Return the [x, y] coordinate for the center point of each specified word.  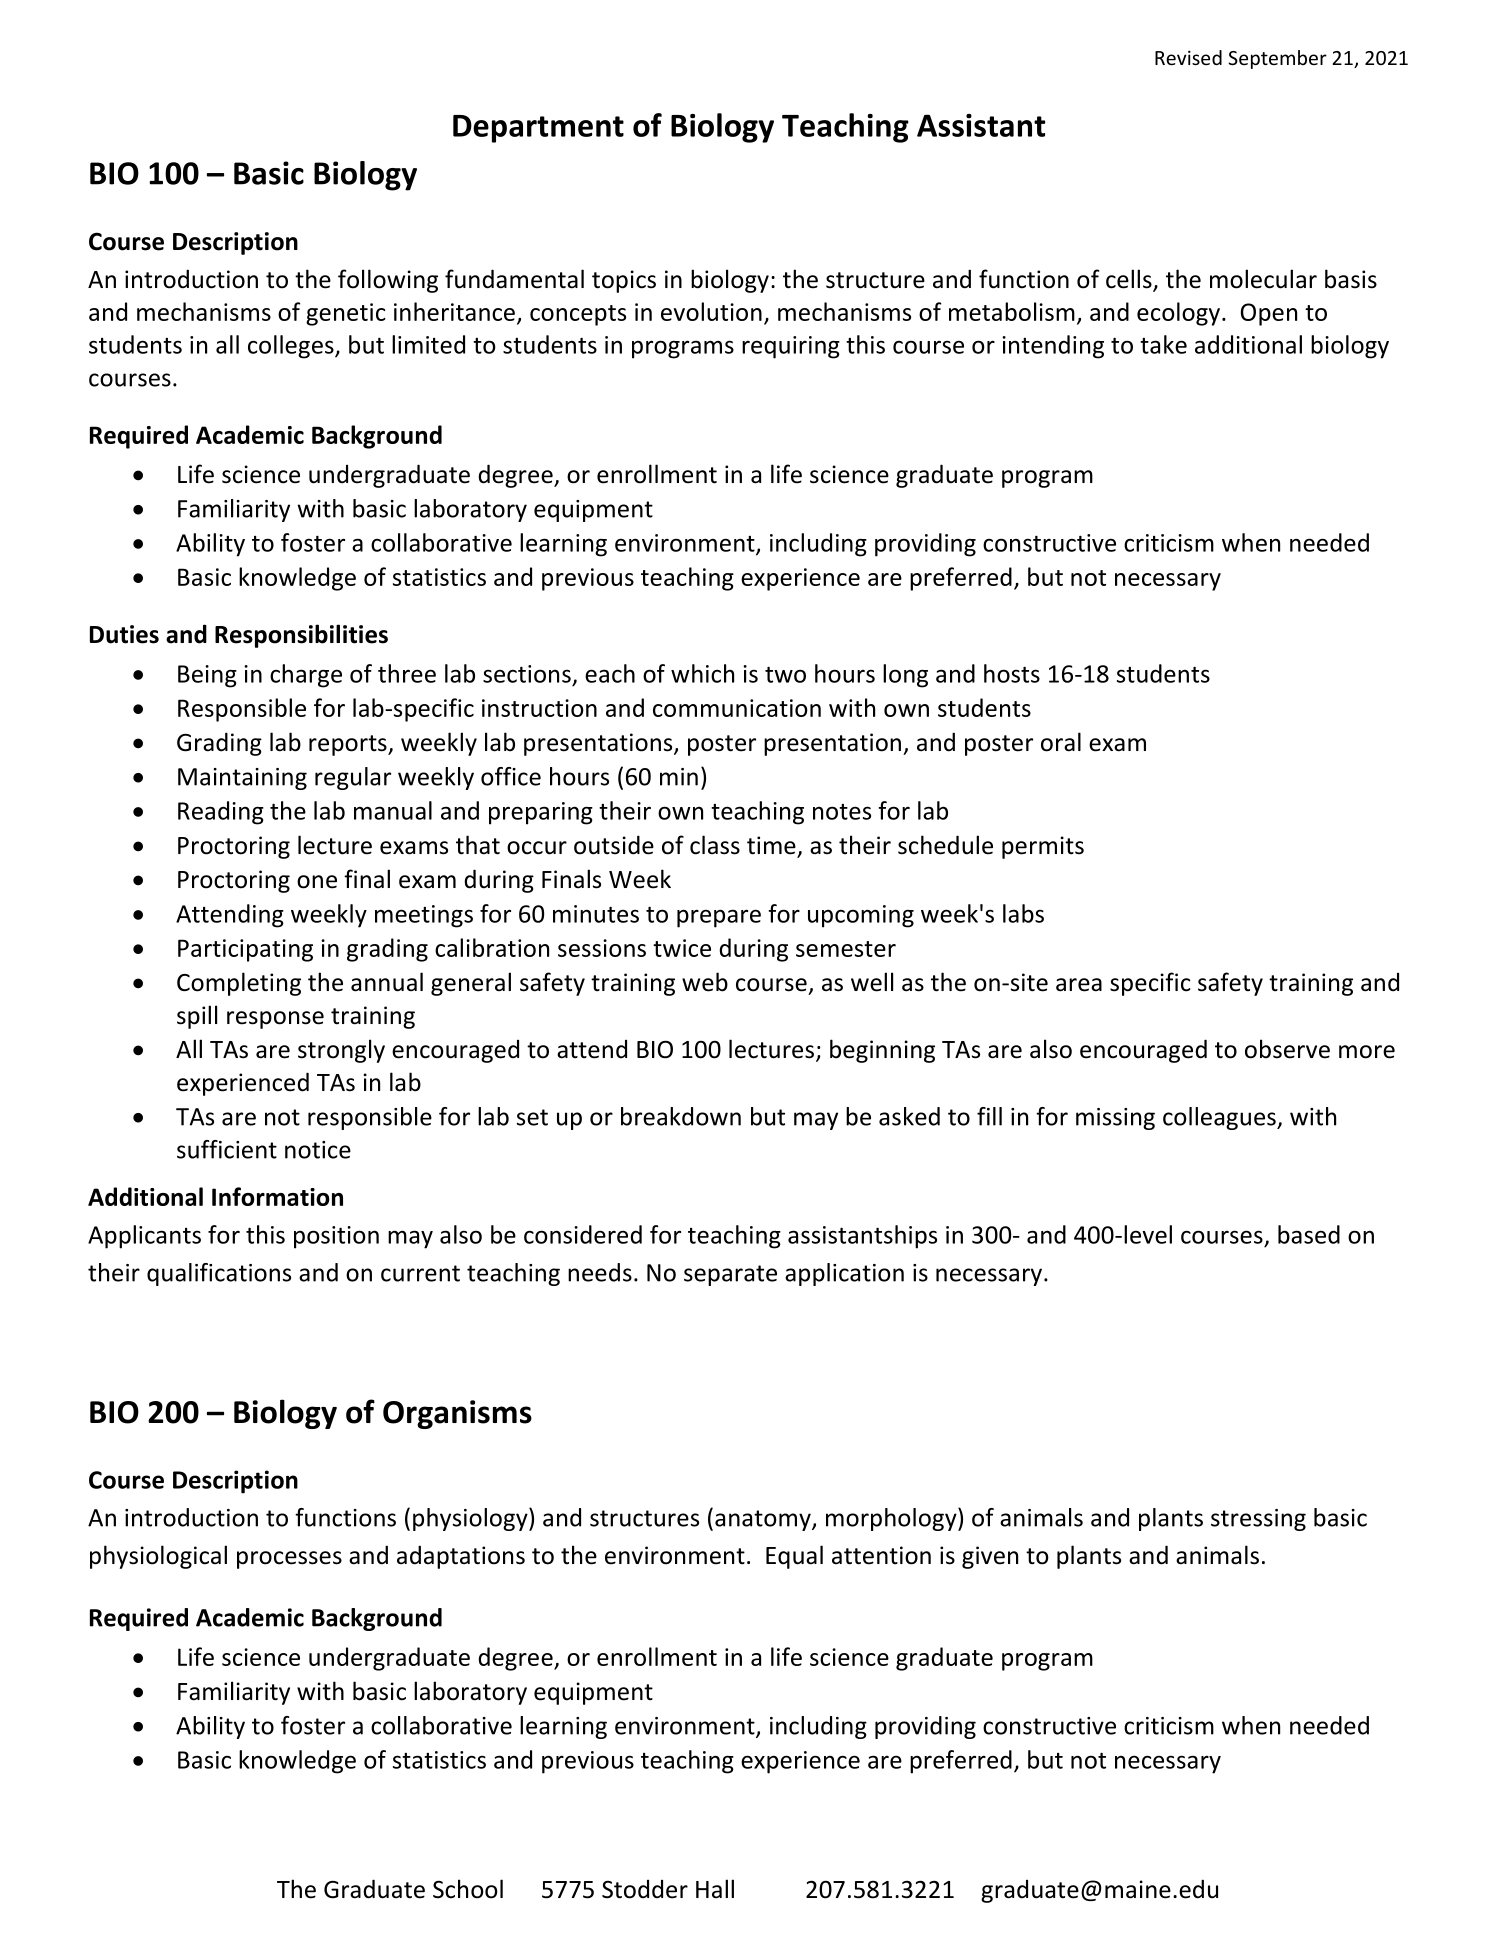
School [468, 1889]
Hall [715, 1889]
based [1309, 1234]
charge [306, 676]
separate [730, 1275]
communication [737, 708]
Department [538, 129]
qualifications [219, 1274]
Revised [1188, 57]
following [388, 281]
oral [1061, 742]
